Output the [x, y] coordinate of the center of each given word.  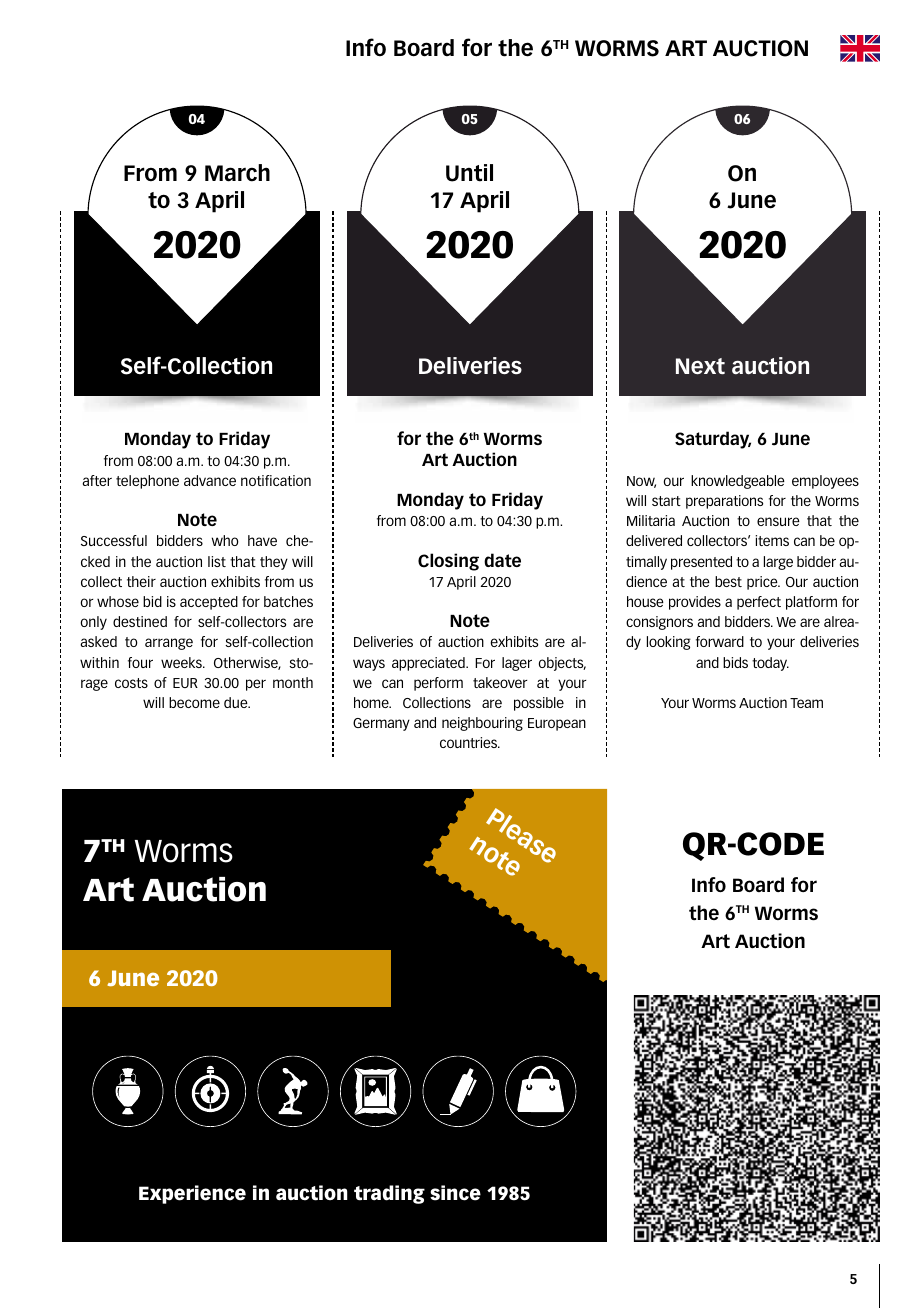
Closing [448, 562]
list [217, 561]
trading [389, 1194]
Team [806, 703]
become [194, 702]
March [237, 173]
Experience [192, 1194]
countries [470, 742]
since [455, 1193]
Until [469, 173]
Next [700, 366]
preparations [724, 502]
